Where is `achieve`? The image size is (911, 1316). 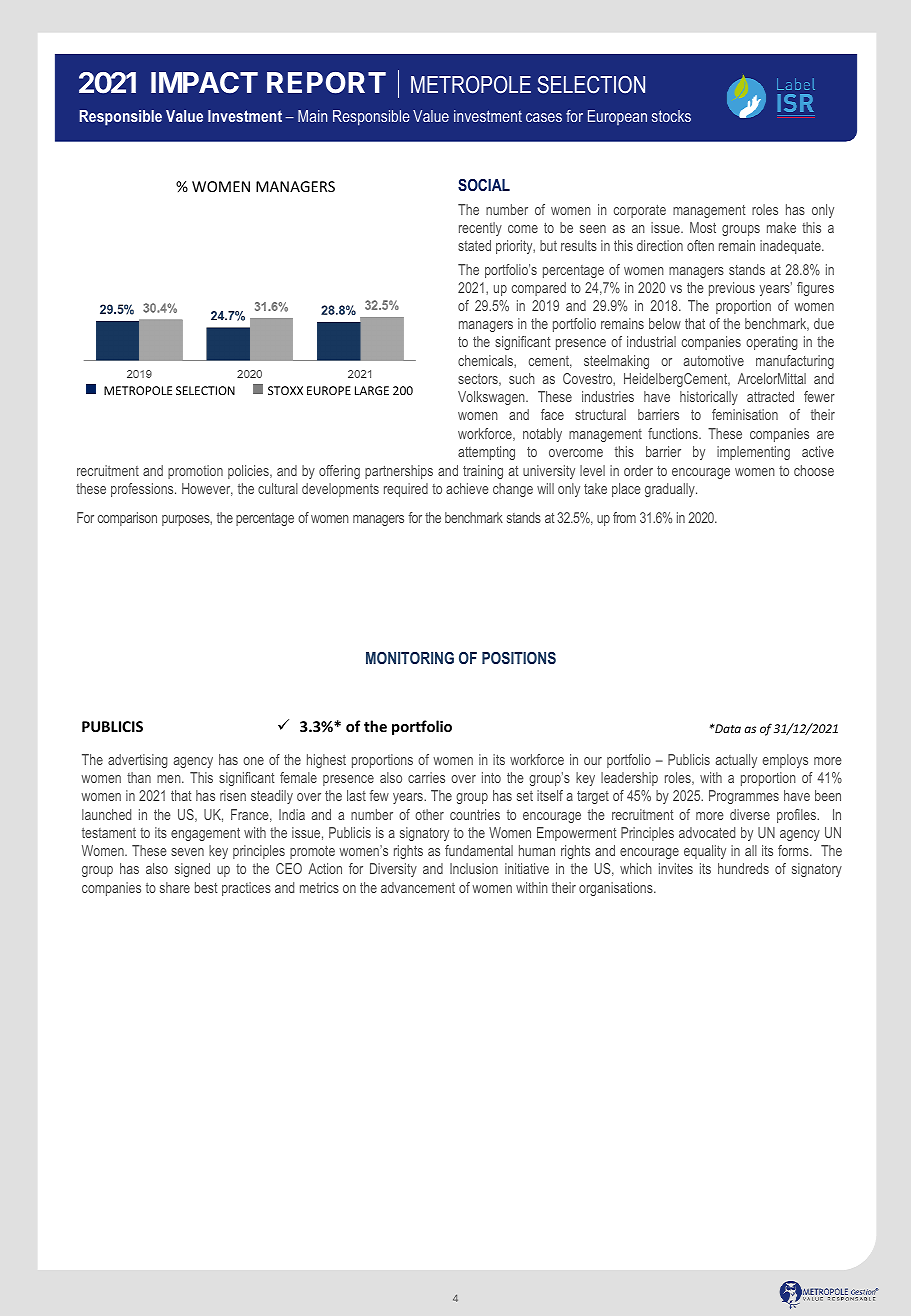
achieve is located at coordinates (467, 488).
